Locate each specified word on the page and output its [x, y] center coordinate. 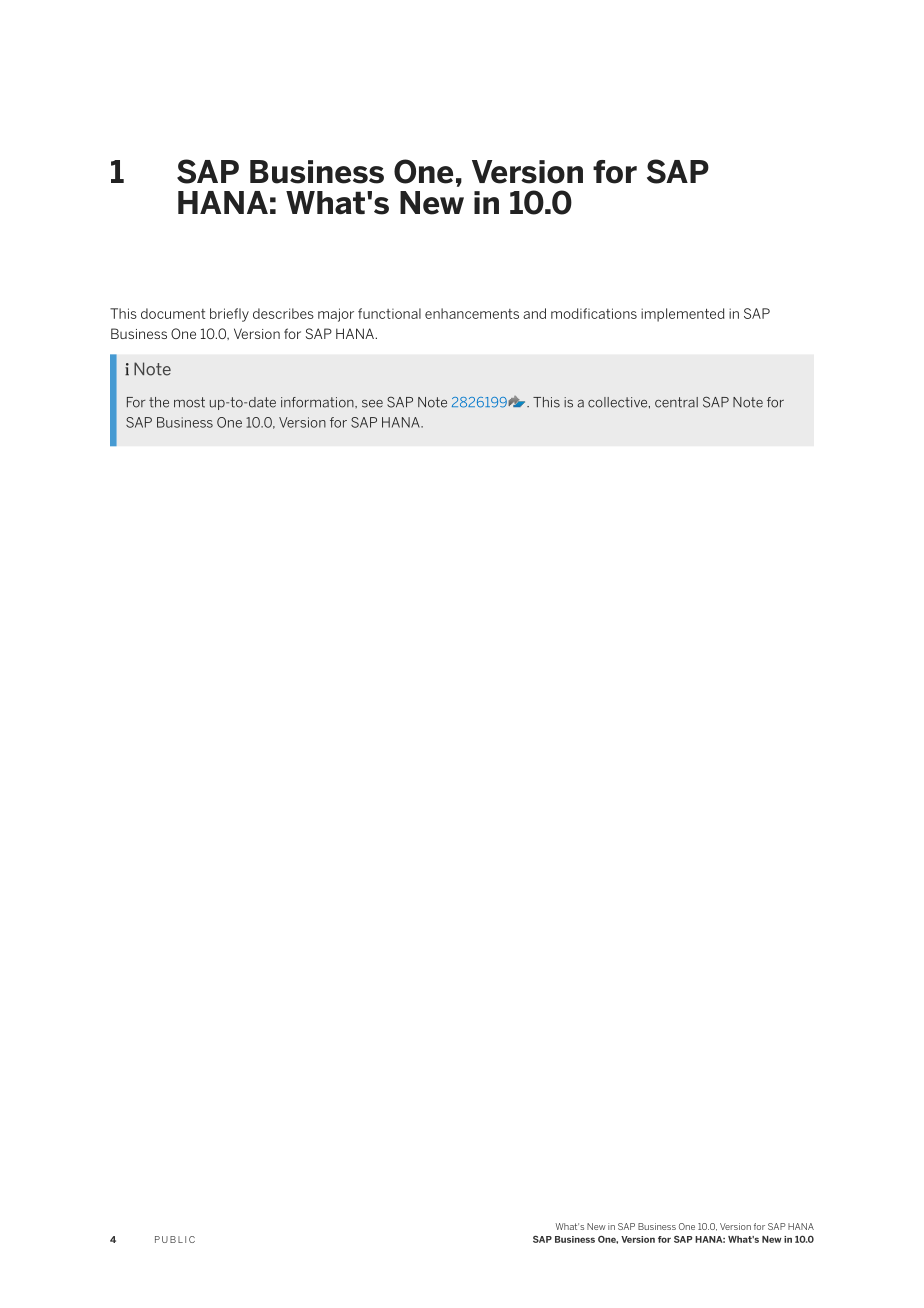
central [676, 402]
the [159, 402]
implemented [683, 315]
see [372, 404]
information [318, 402]
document [173, 313]
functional [389, 313]
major [336, 315]
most [189, 402]
